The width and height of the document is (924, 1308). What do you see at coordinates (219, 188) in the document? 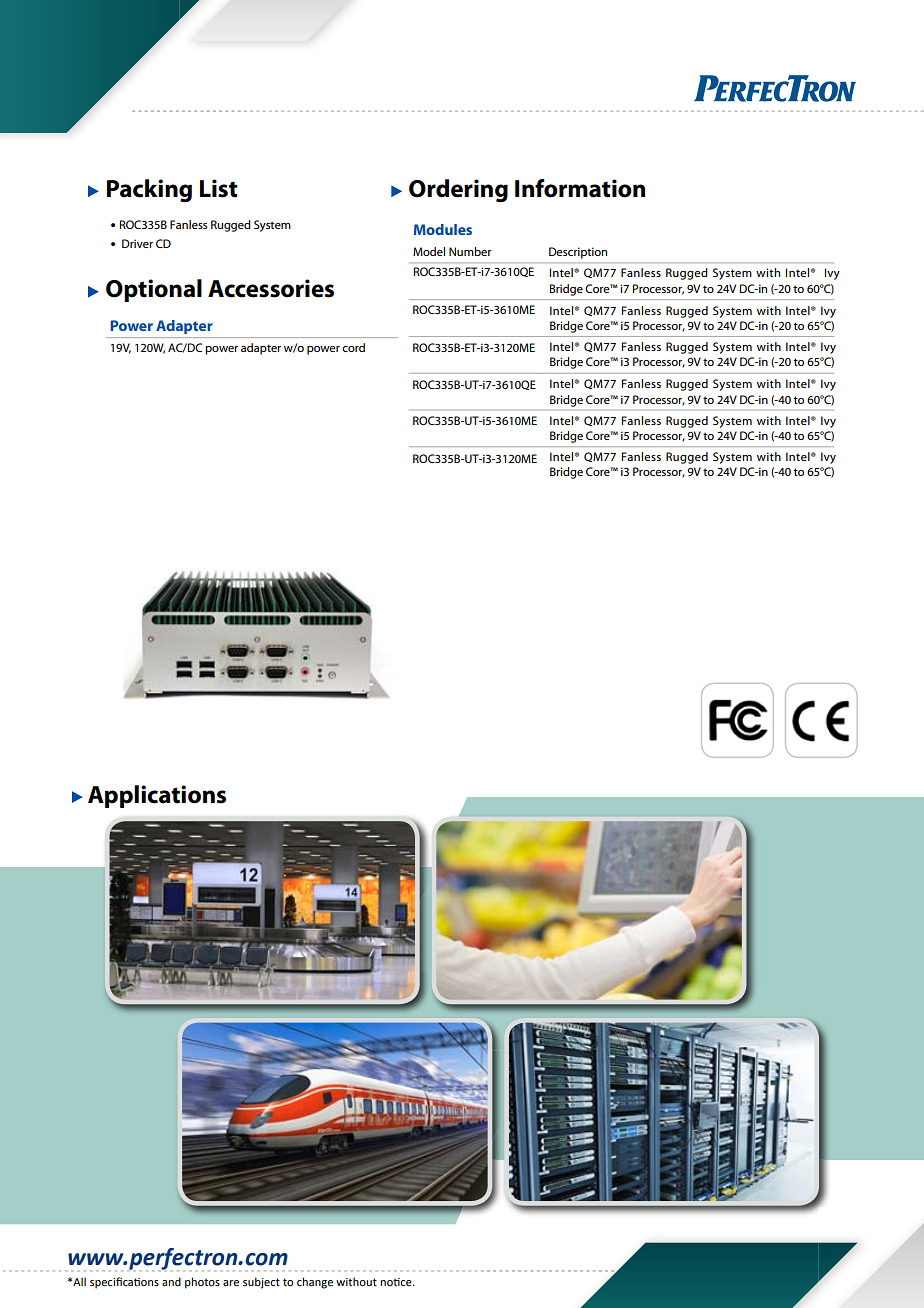
I see `List` at bounding box center [219, 188].
